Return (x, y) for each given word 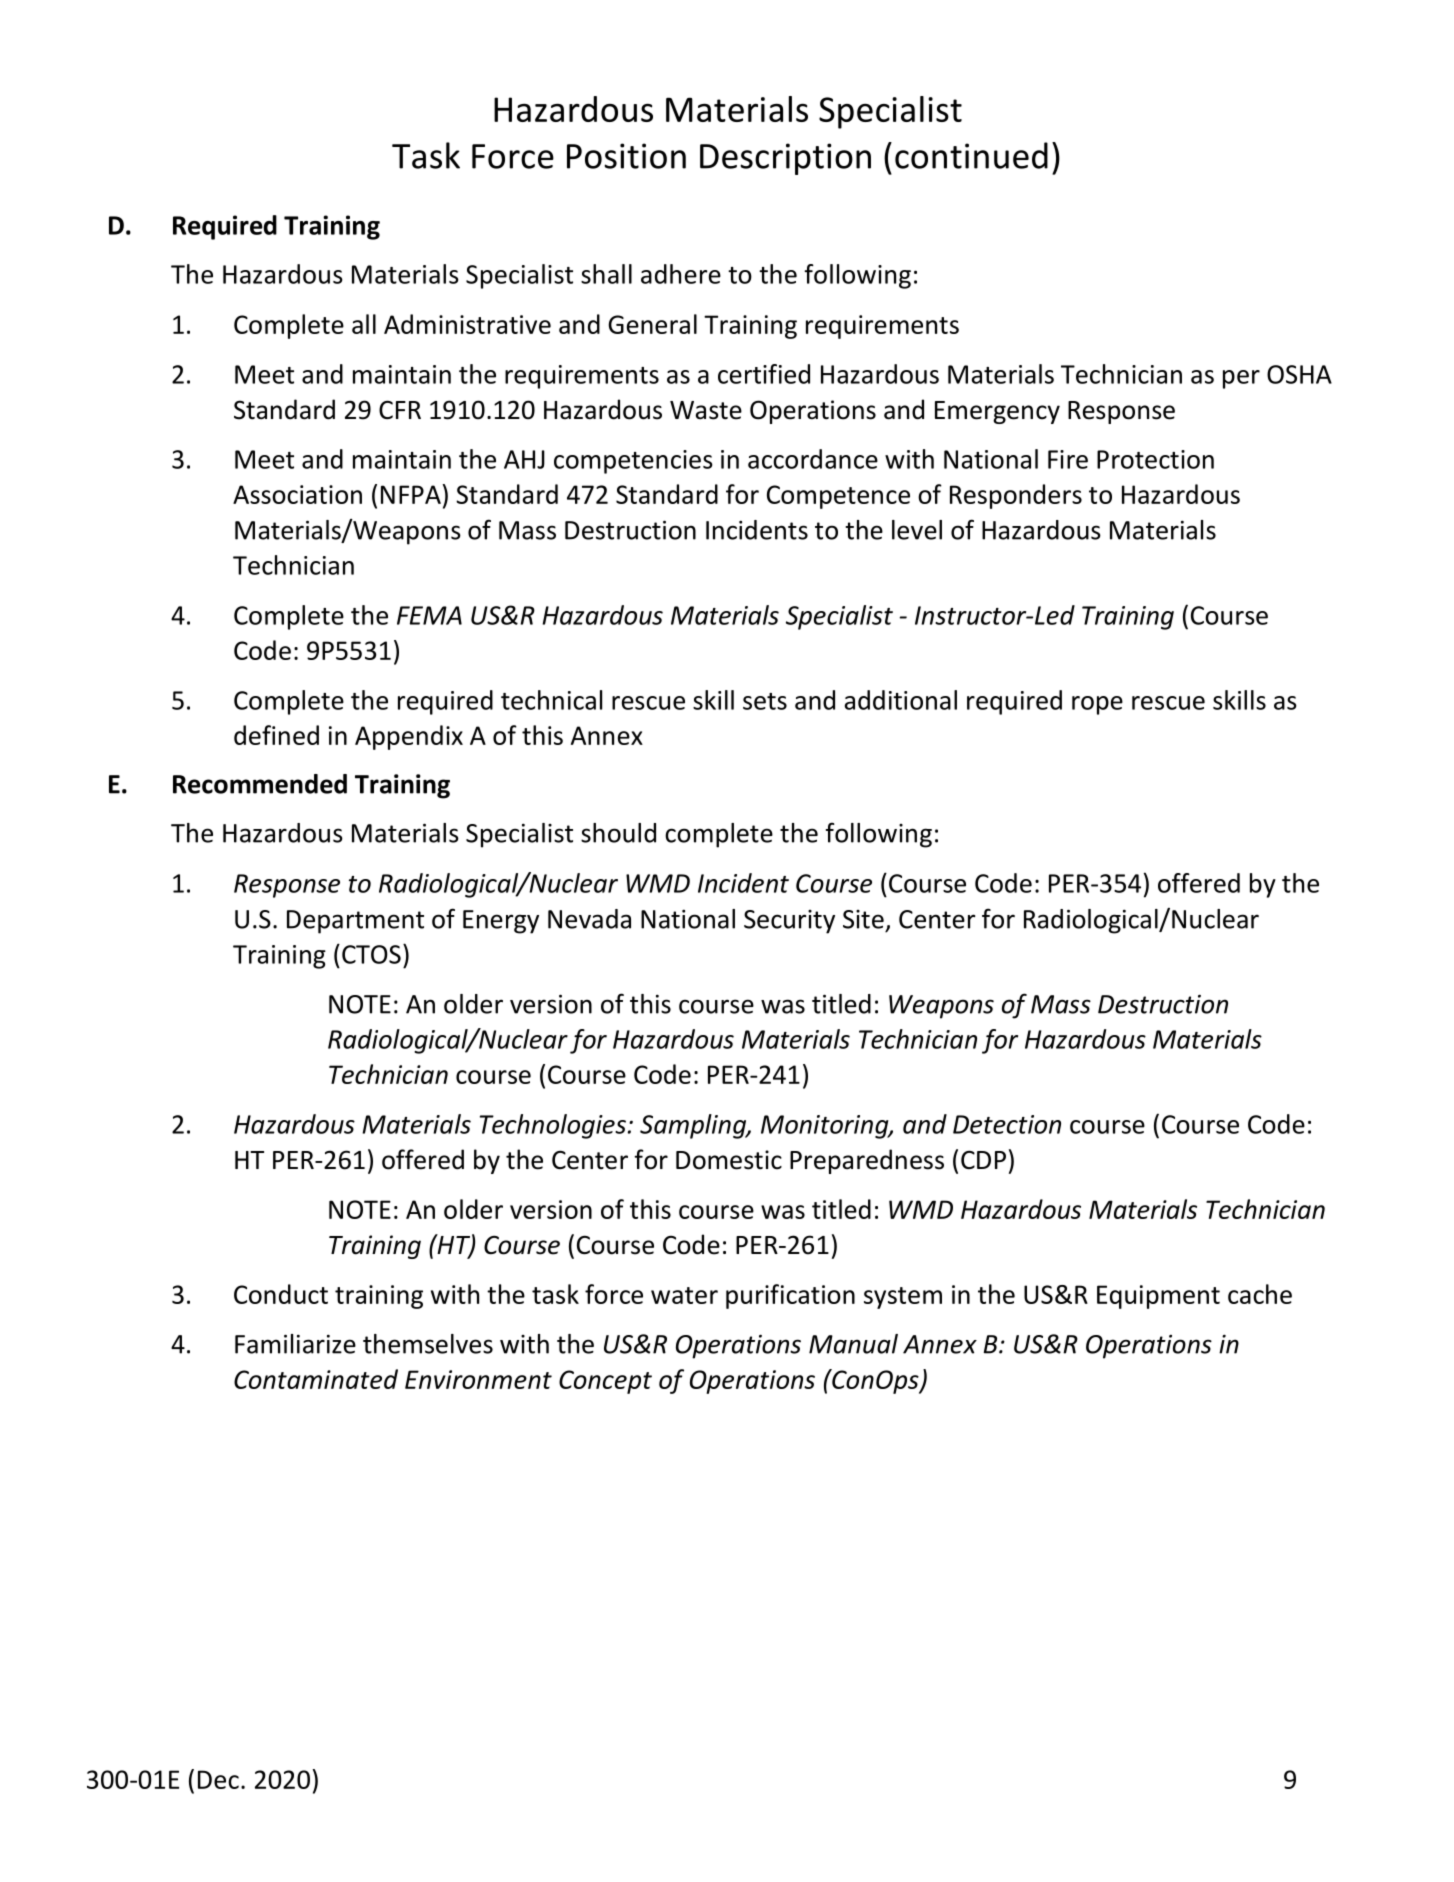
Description (785, 159)
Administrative (467, 324)
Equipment (1158, 1297)
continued (971, 155)
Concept (605, 1382)
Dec (218, 1779)
